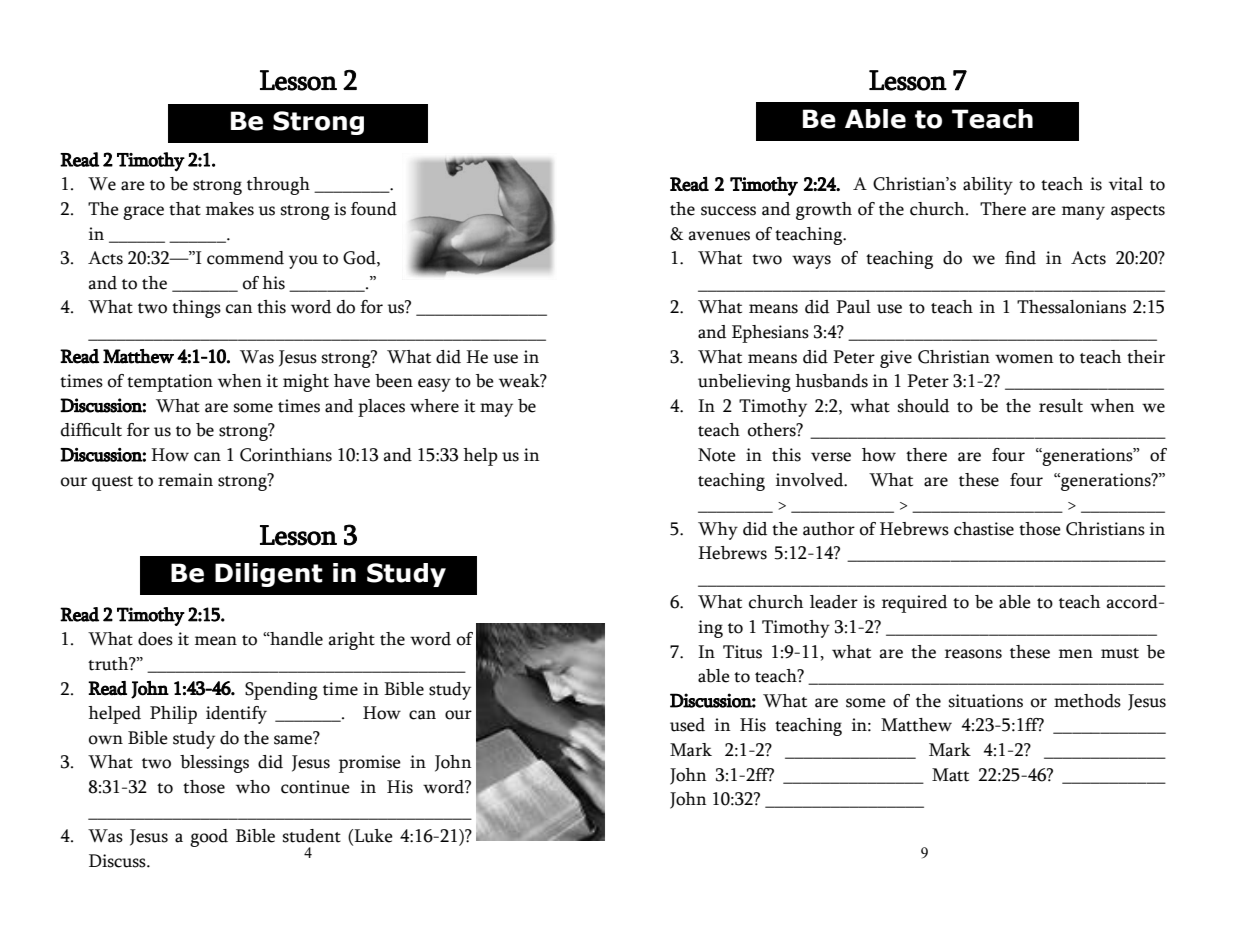 Image resolution: width=1233 pixels, height=952 pixels. What do you see at coordinates (988, 186) in the image?
I see `ability` at bounding box center [988, 186].
